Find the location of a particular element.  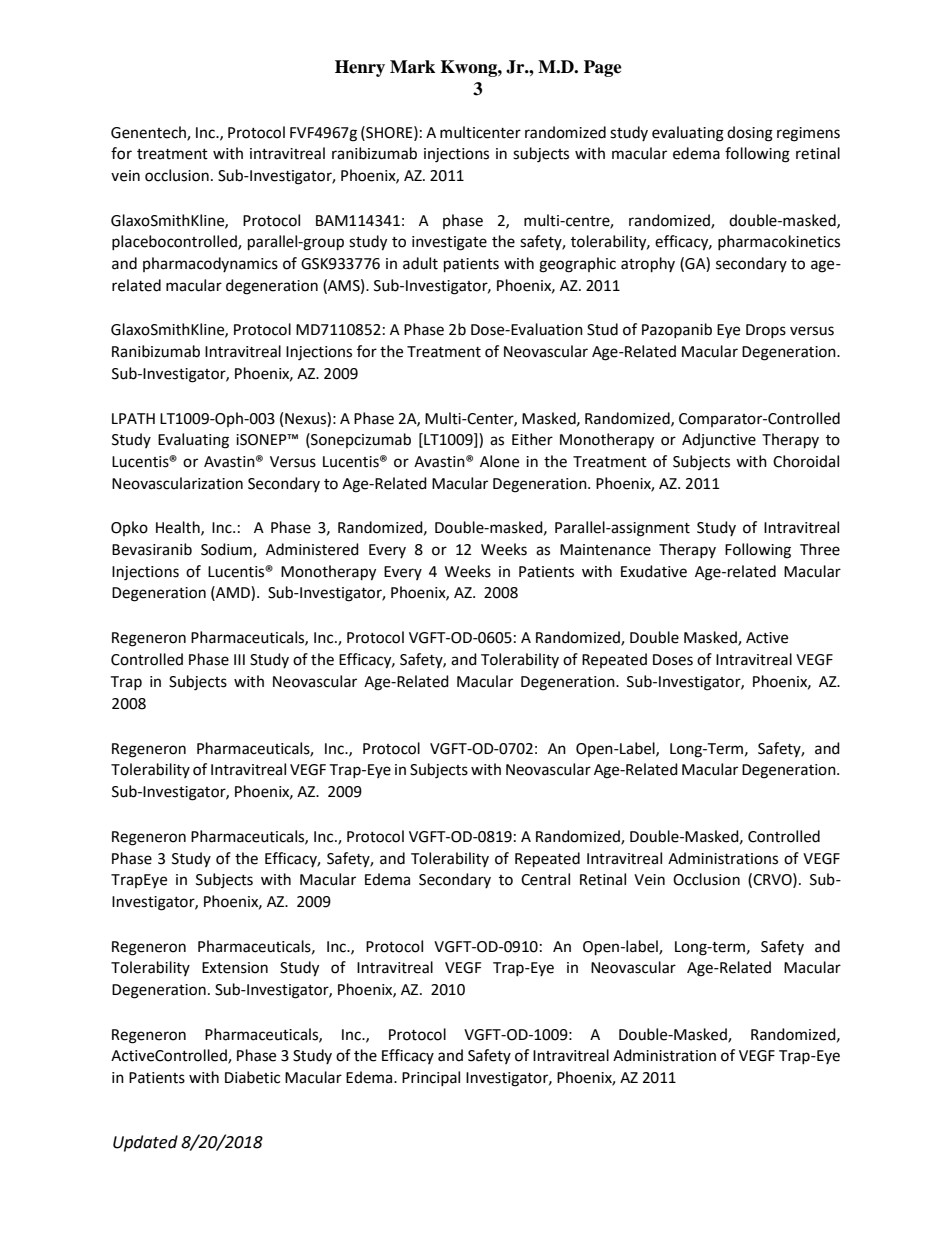

Exudative is located at coordinates (654, 571).
